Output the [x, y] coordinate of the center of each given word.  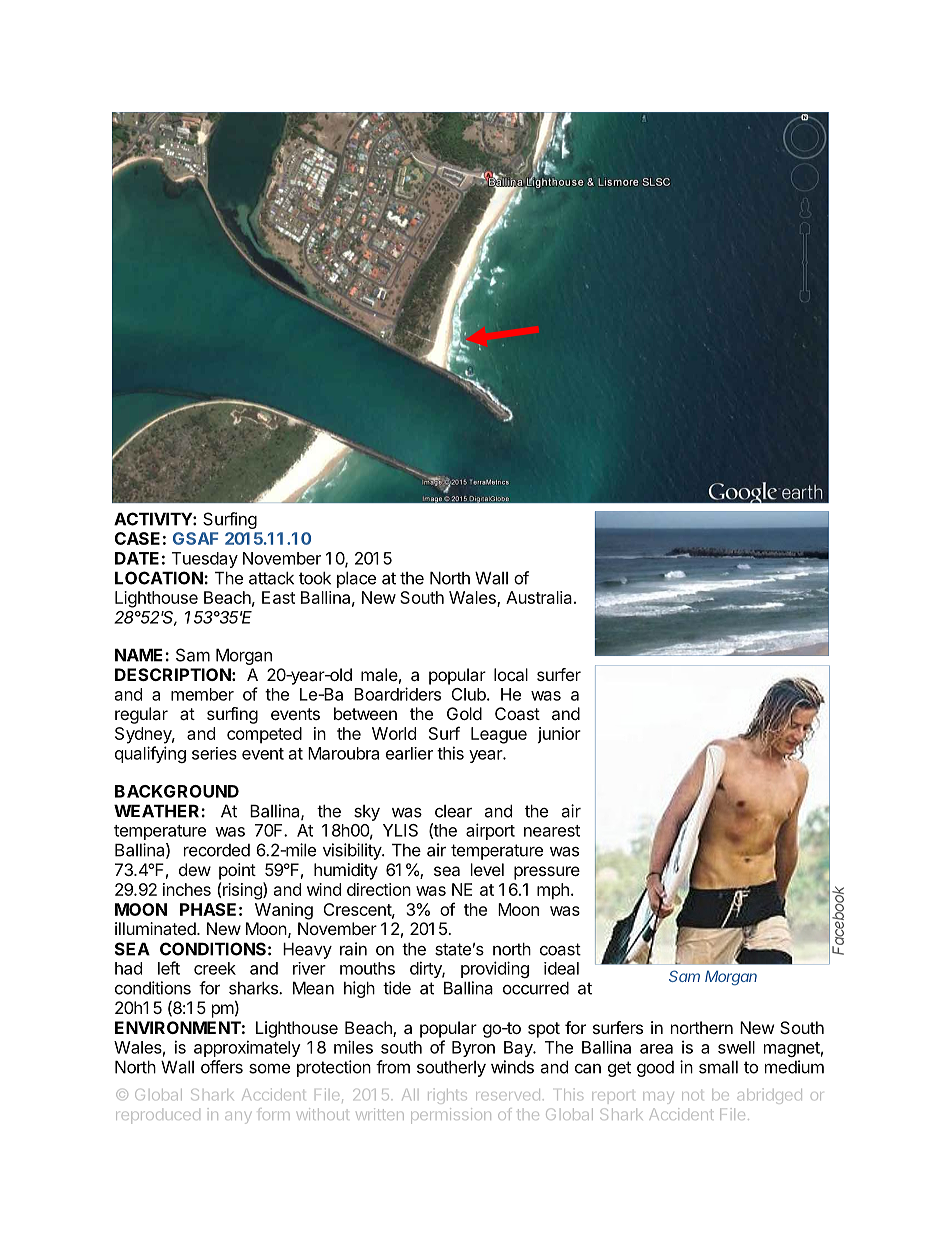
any [238, 1118]
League [499, 735]
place [356, 579]
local [511, 674]
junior [559, 735]
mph [553, 891]
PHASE [208, 909]
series [214, 753]
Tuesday [205, 560]
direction [379, 889]
